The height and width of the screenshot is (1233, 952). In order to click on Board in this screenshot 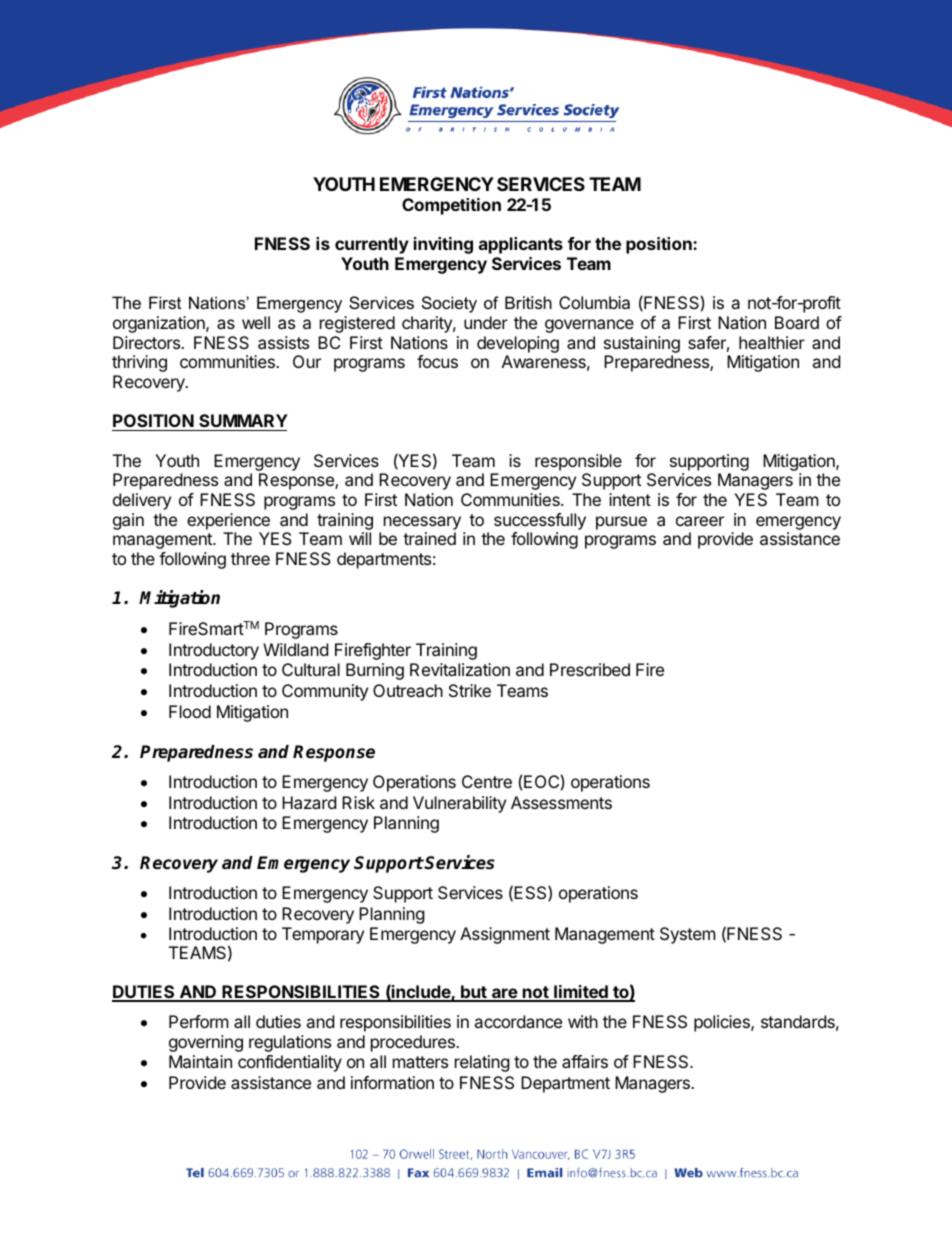, I will do `click(797, 322)`.
